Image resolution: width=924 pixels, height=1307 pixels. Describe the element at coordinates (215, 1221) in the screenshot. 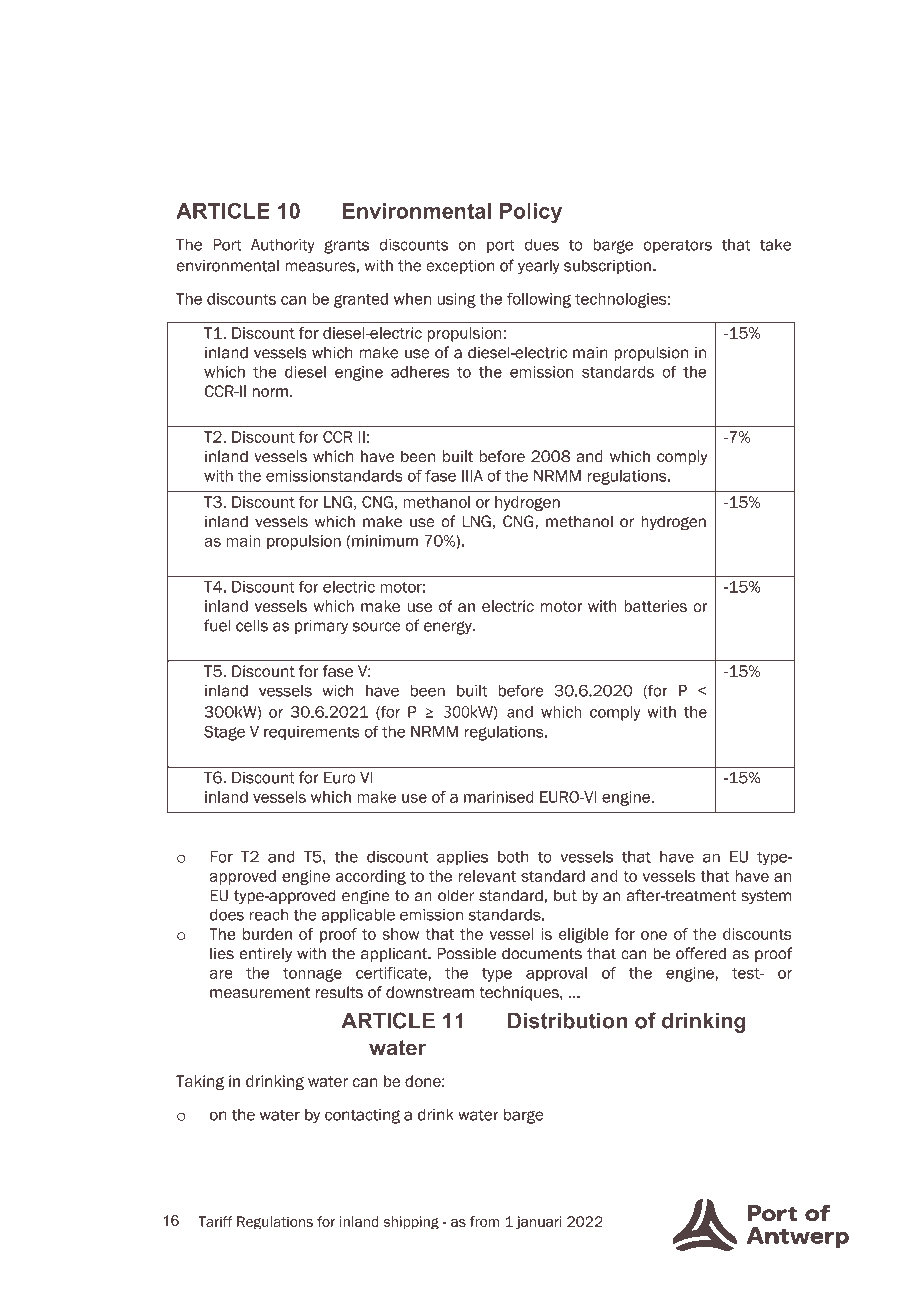

I see `Tariff` at that location.
